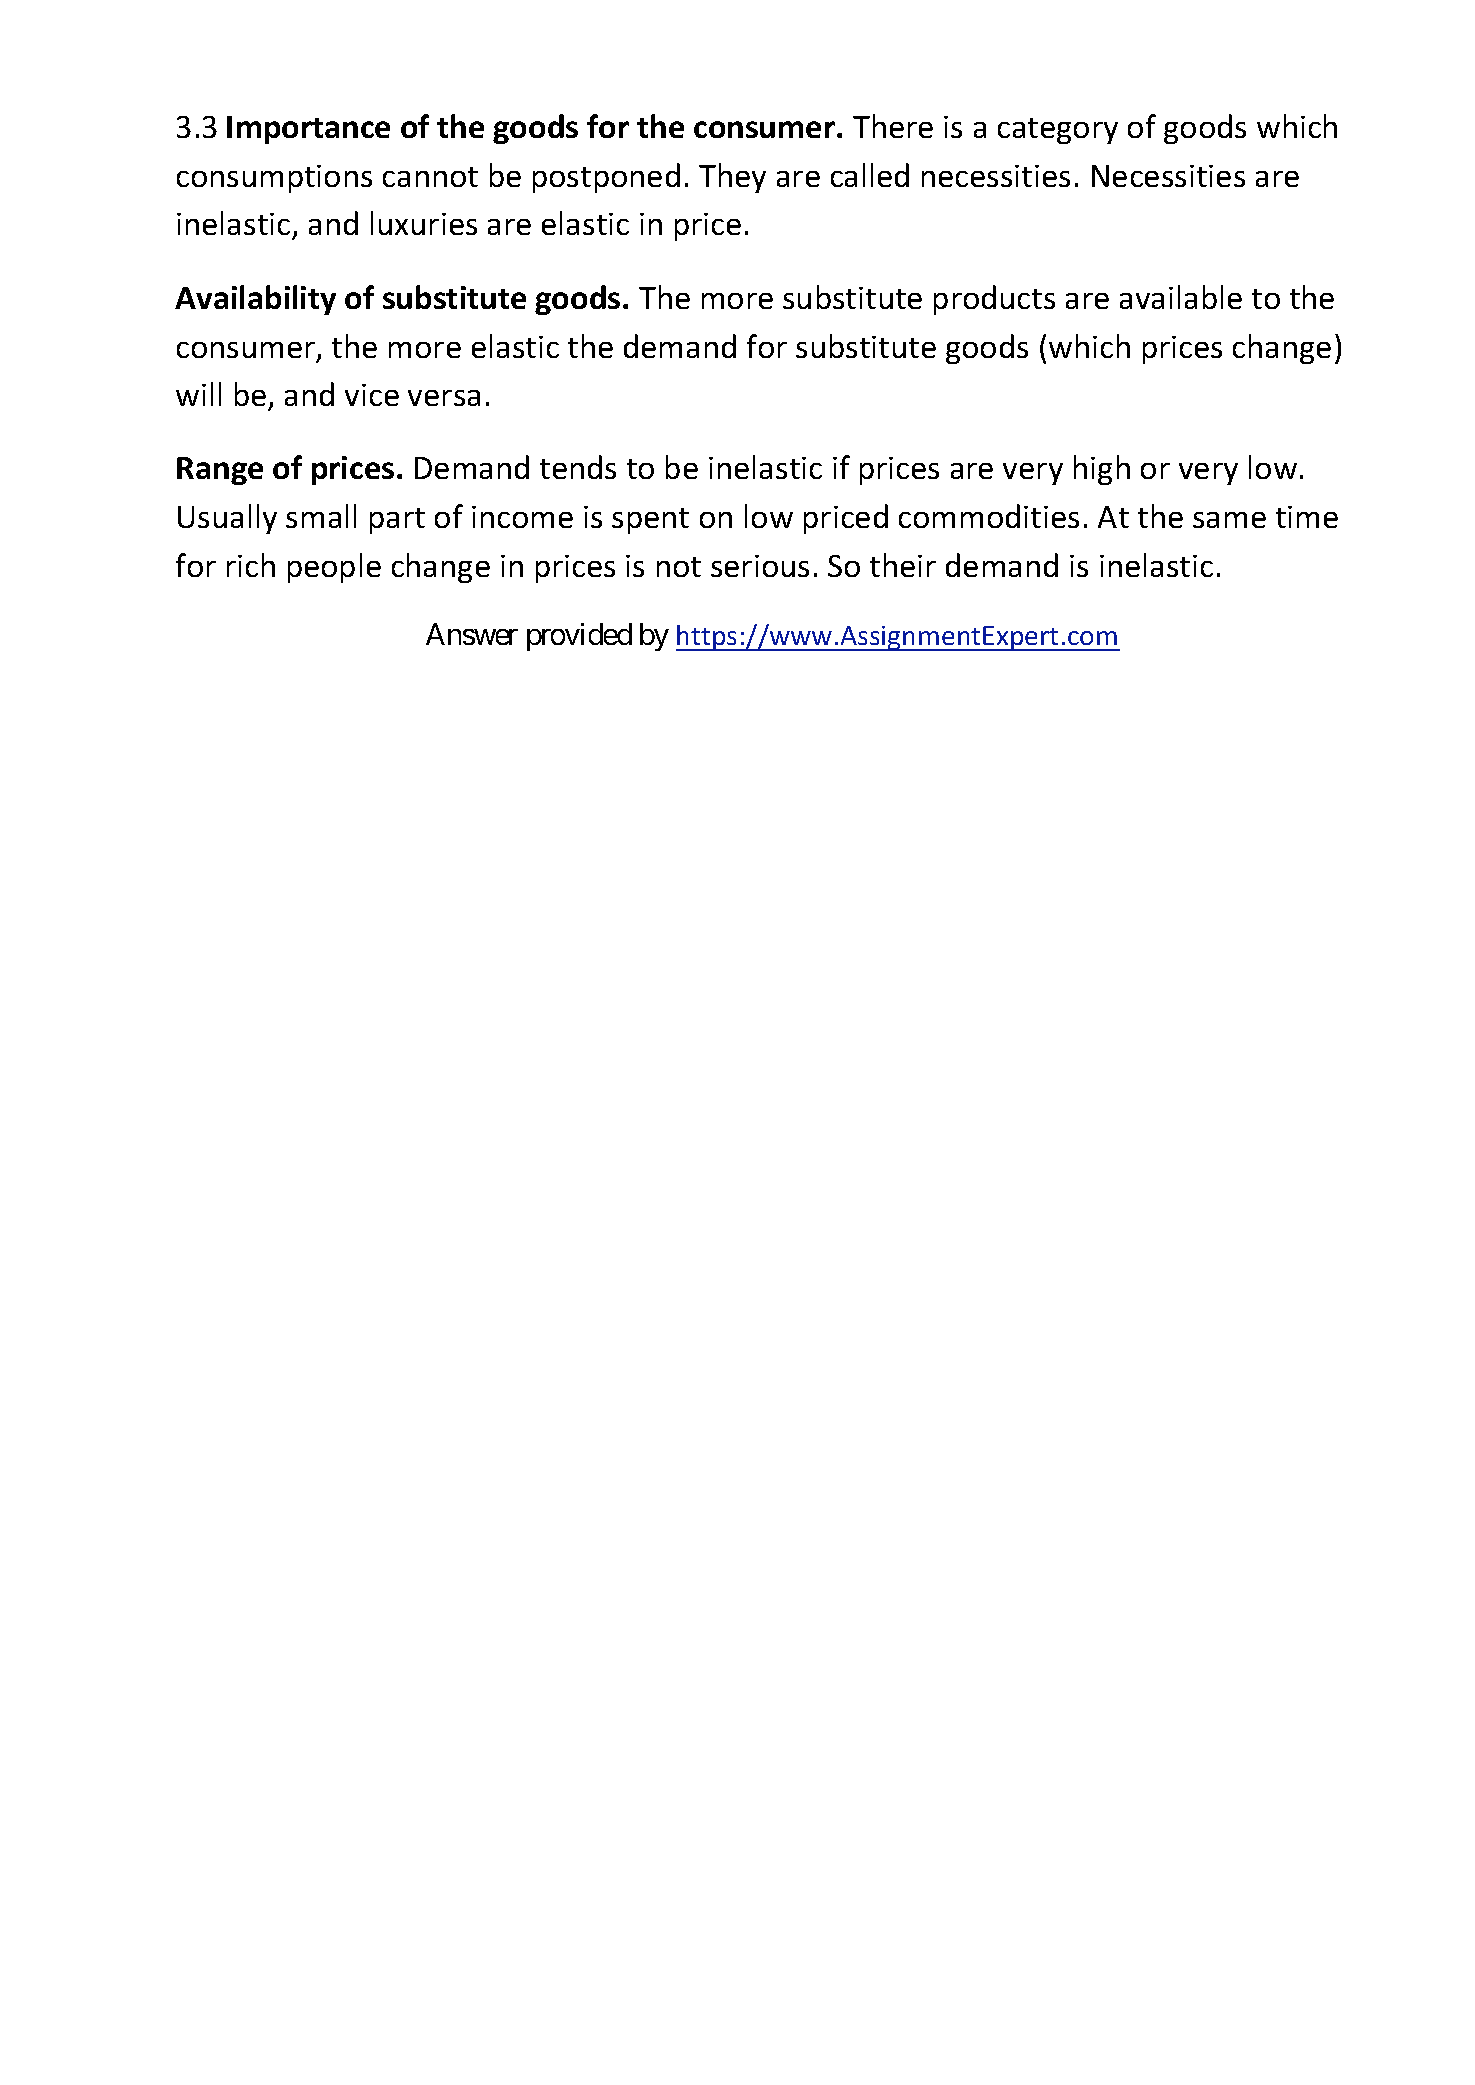  Describe the element at coordinates (220, 471) in the screenshot. I see `Range` at that location.
